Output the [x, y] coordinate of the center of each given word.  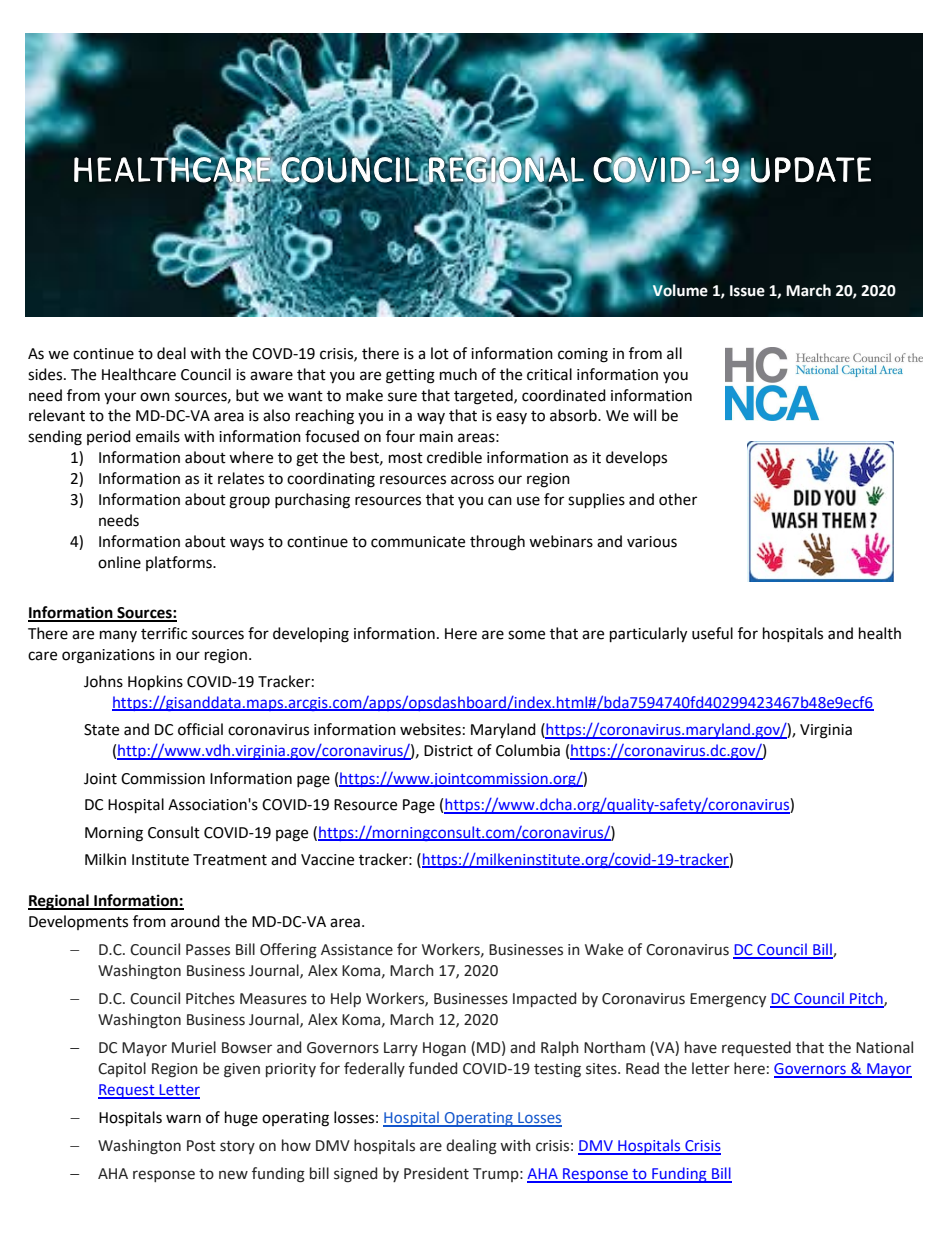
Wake [604, 949]
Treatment [230, 860]
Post [201, 1146]
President [436, 1173]
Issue [747, 291]
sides [46, 374]
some [526, 635]
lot [440, 353]
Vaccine [327, 860]
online [119, 562]
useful [712, 633]
